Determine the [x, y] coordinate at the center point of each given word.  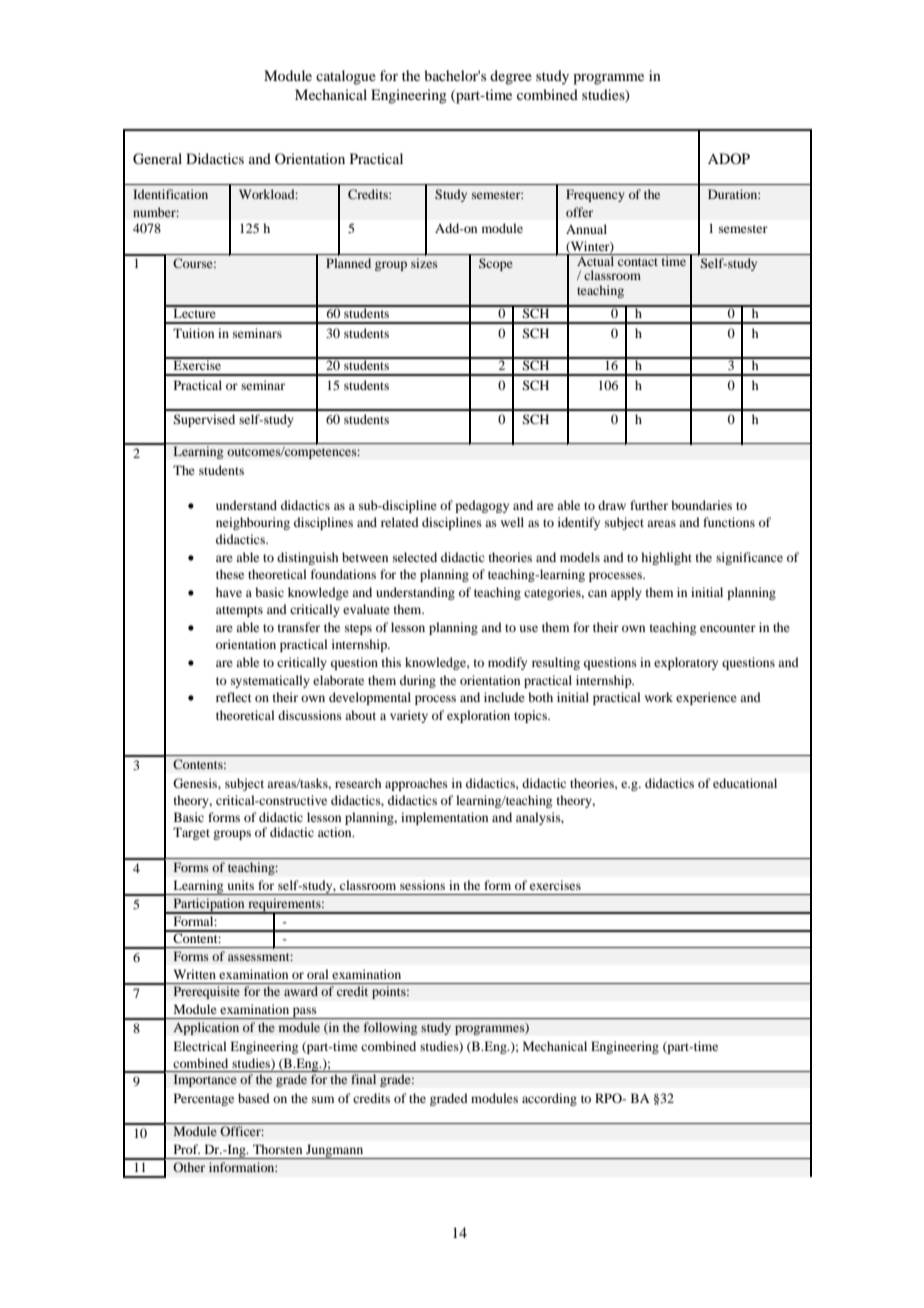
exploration [478, 716]
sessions [422, 885]
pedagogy [482, 506]
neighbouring [253, 523]
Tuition [193, 333]
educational [745, 783]
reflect [234, 697]
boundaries [701, 505]
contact [638, 262]
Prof [187, 1149]
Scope [496, 264]
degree [511, 77]
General [157, 159]
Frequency [595, 195]
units [241, 885]
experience [706, 698]
